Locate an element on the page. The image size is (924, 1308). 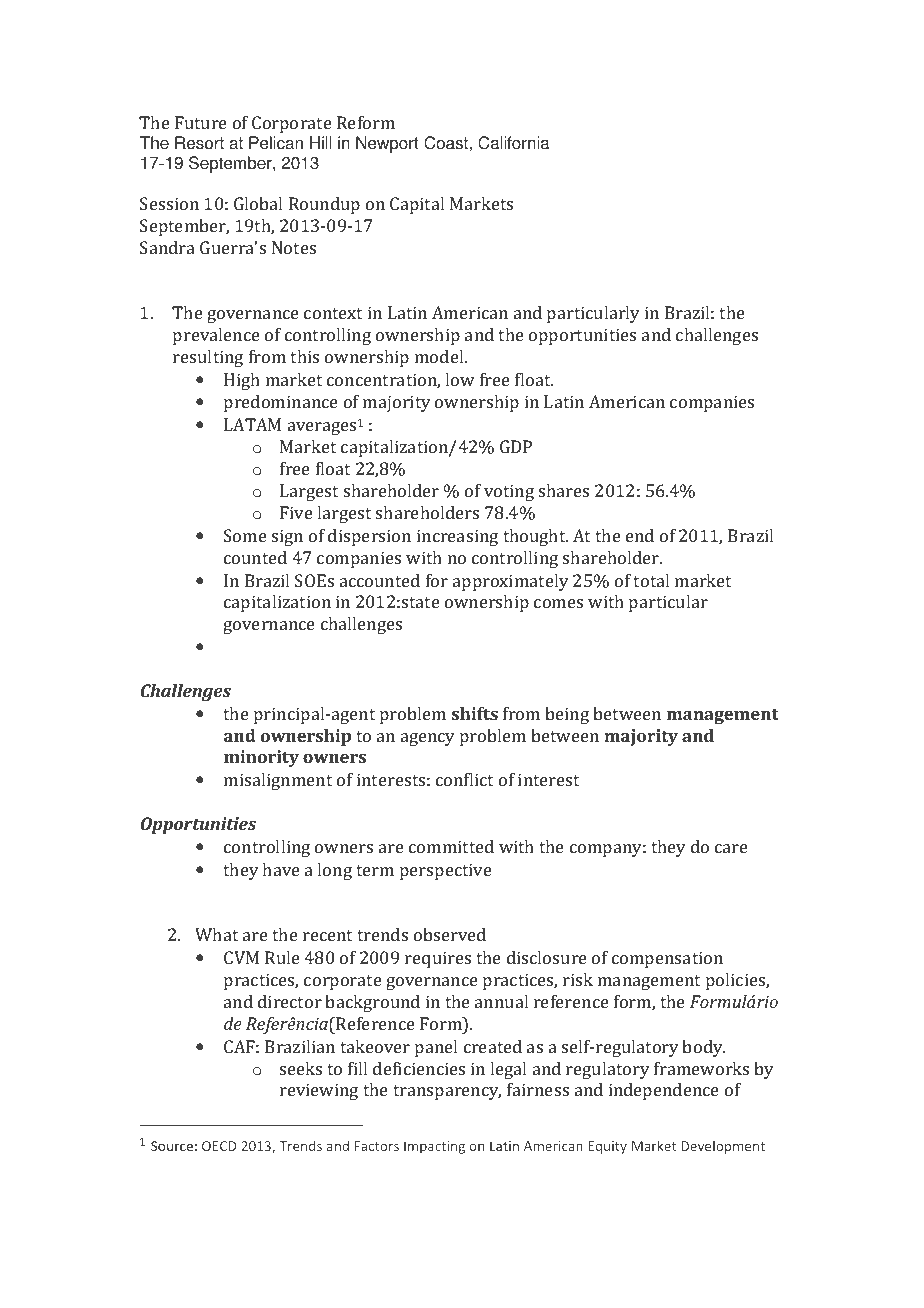
have is located at coordinates (281, 869).
